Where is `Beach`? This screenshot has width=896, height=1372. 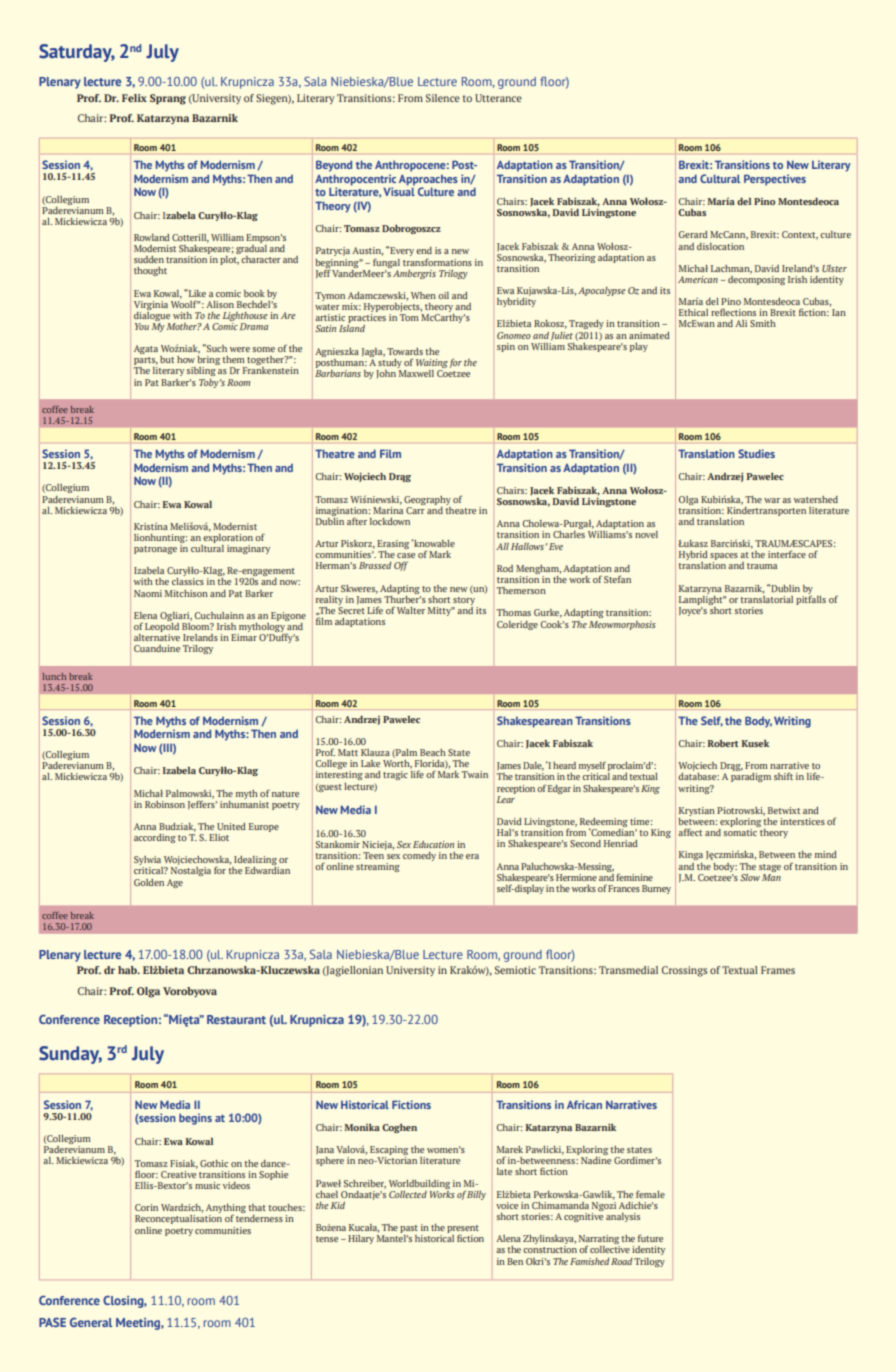 Beach is located at coordinates (433, 752).
